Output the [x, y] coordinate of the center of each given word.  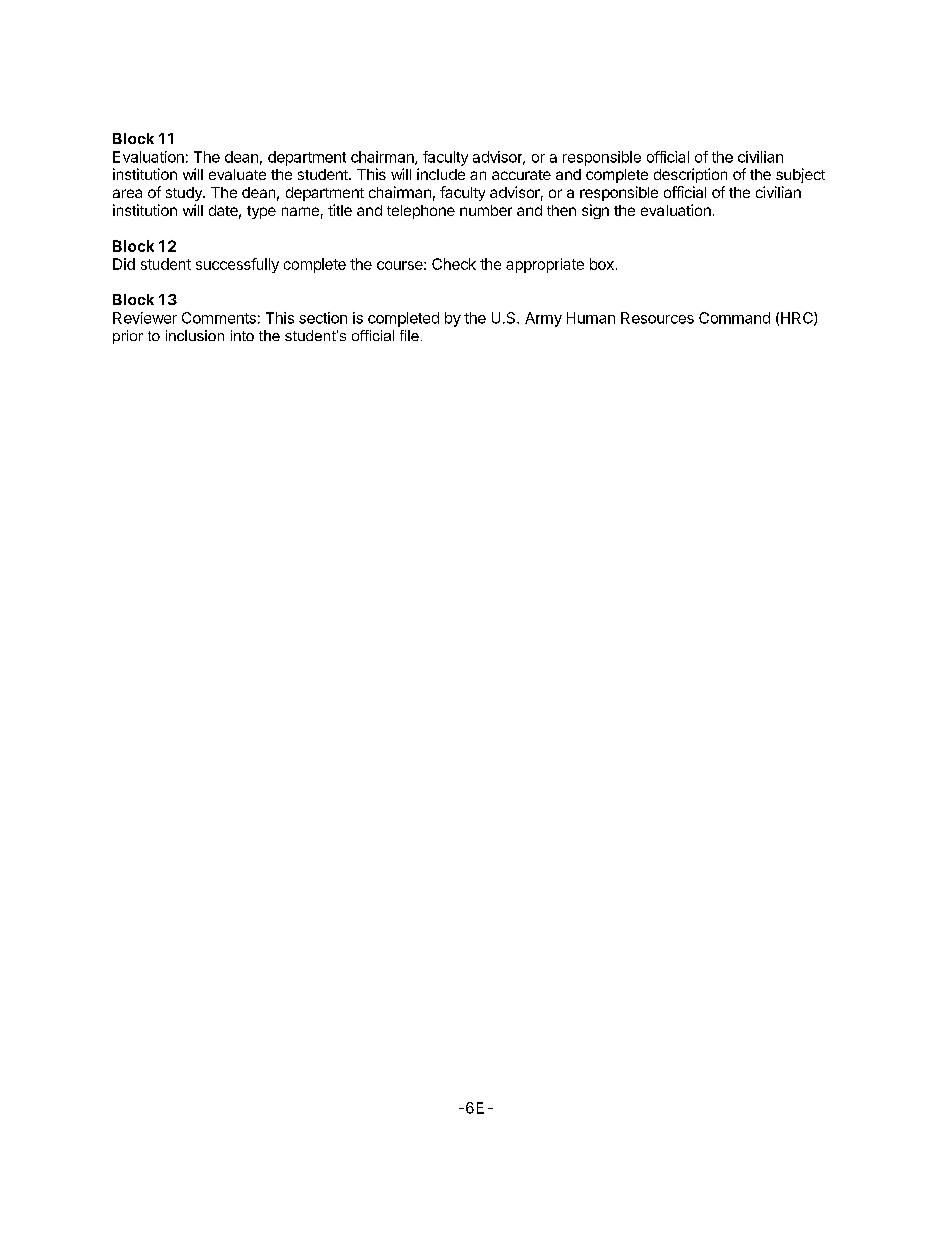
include [441, 174]
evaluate [237, 174]
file [409, 335]
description [690, 175]
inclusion [195, 335]
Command [734, 318]
